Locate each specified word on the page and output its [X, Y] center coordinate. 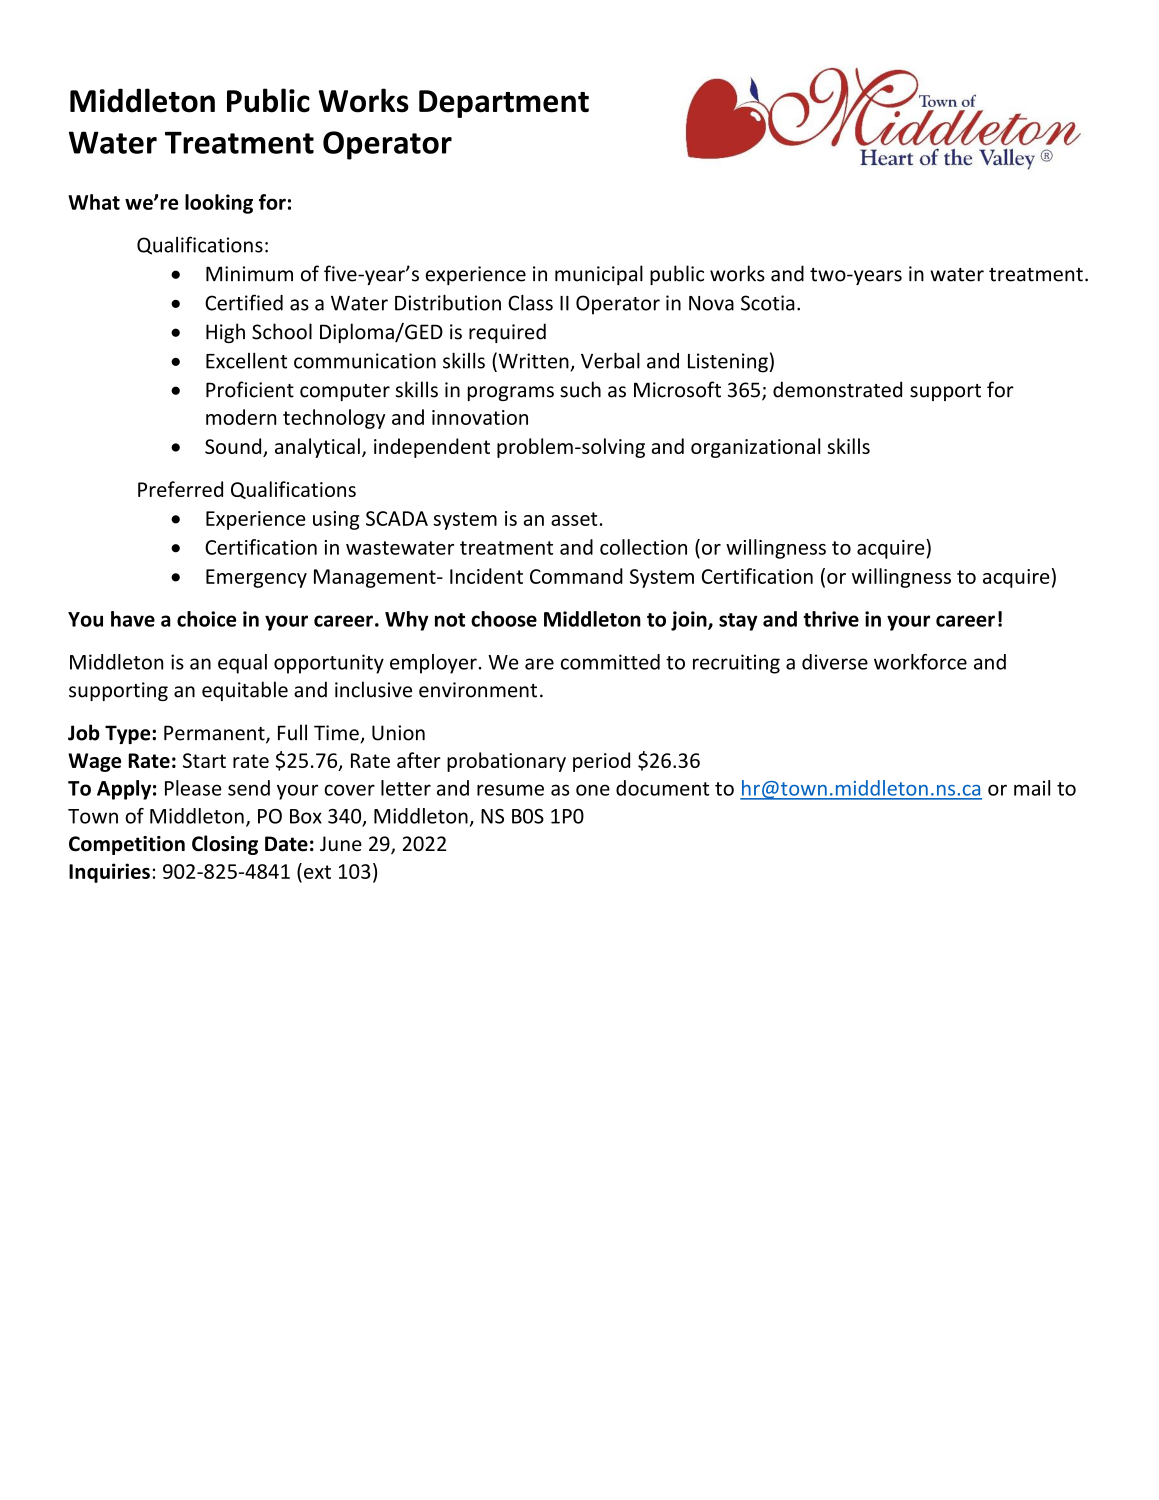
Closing [225, 845]
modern [241, 417]
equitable [245, 691]
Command [576, 576]
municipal [599, 275]
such [580, 389]
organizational [755, 448]
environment [478, 690]
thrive [831, 619]
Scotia [768, 303]
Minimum [249, 274]
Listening [728, 363]
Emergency [256, 578]
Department [504, 104]
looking [219, 204]
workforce [920, 662]
